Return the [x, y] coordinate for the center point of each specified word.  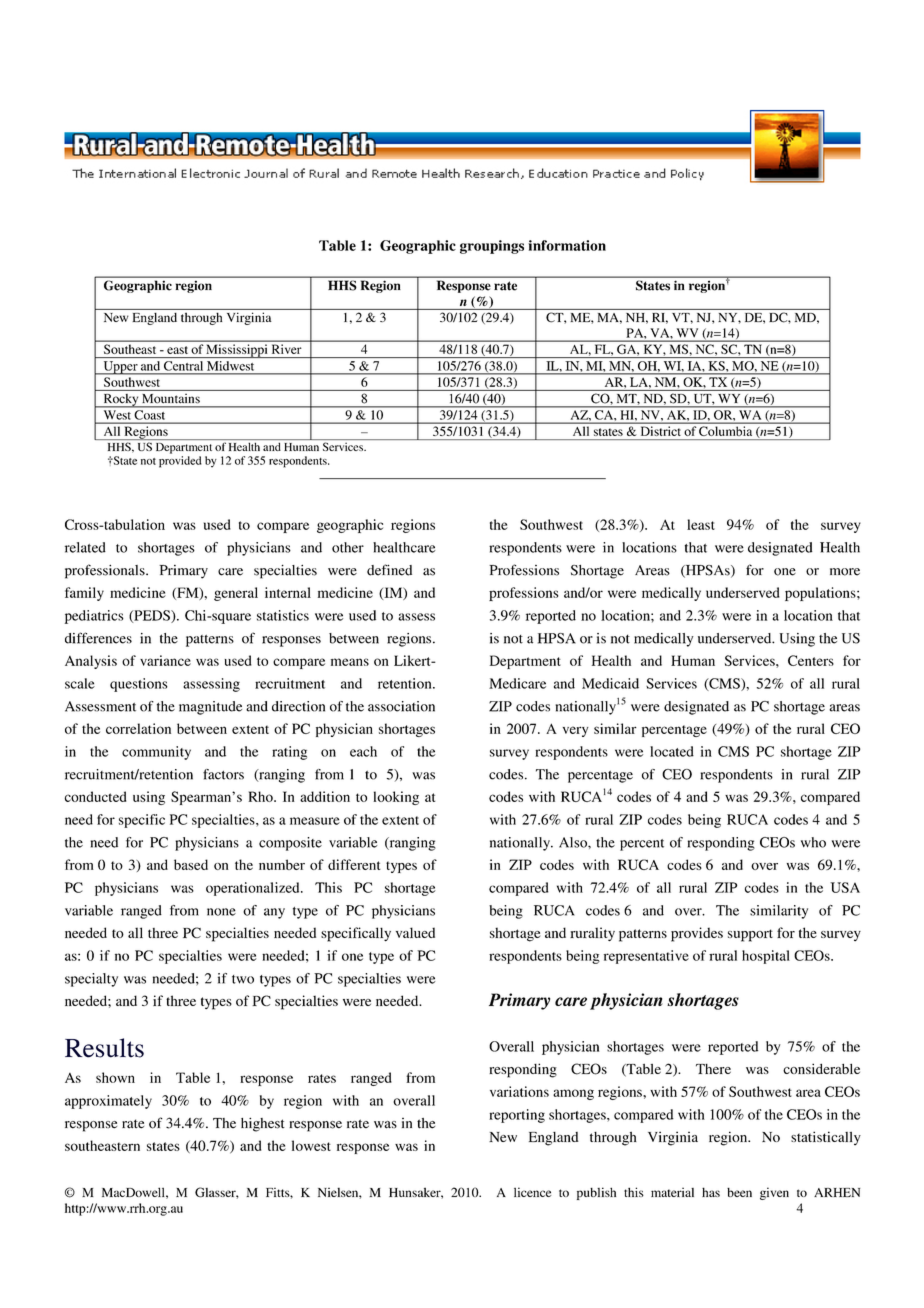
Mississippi [237, 351]
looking [396, 798]
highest [263, 1124]
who [813, 842]
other [348, 547]
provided [180, 462]
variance [165, 660]
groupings [492, 247]
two [243, 979]
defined [389, 570]
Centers [811, 660]
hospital [766, 957]
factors [223, 774]
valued [415, 932]
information [567, 245]
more [845, 572]
